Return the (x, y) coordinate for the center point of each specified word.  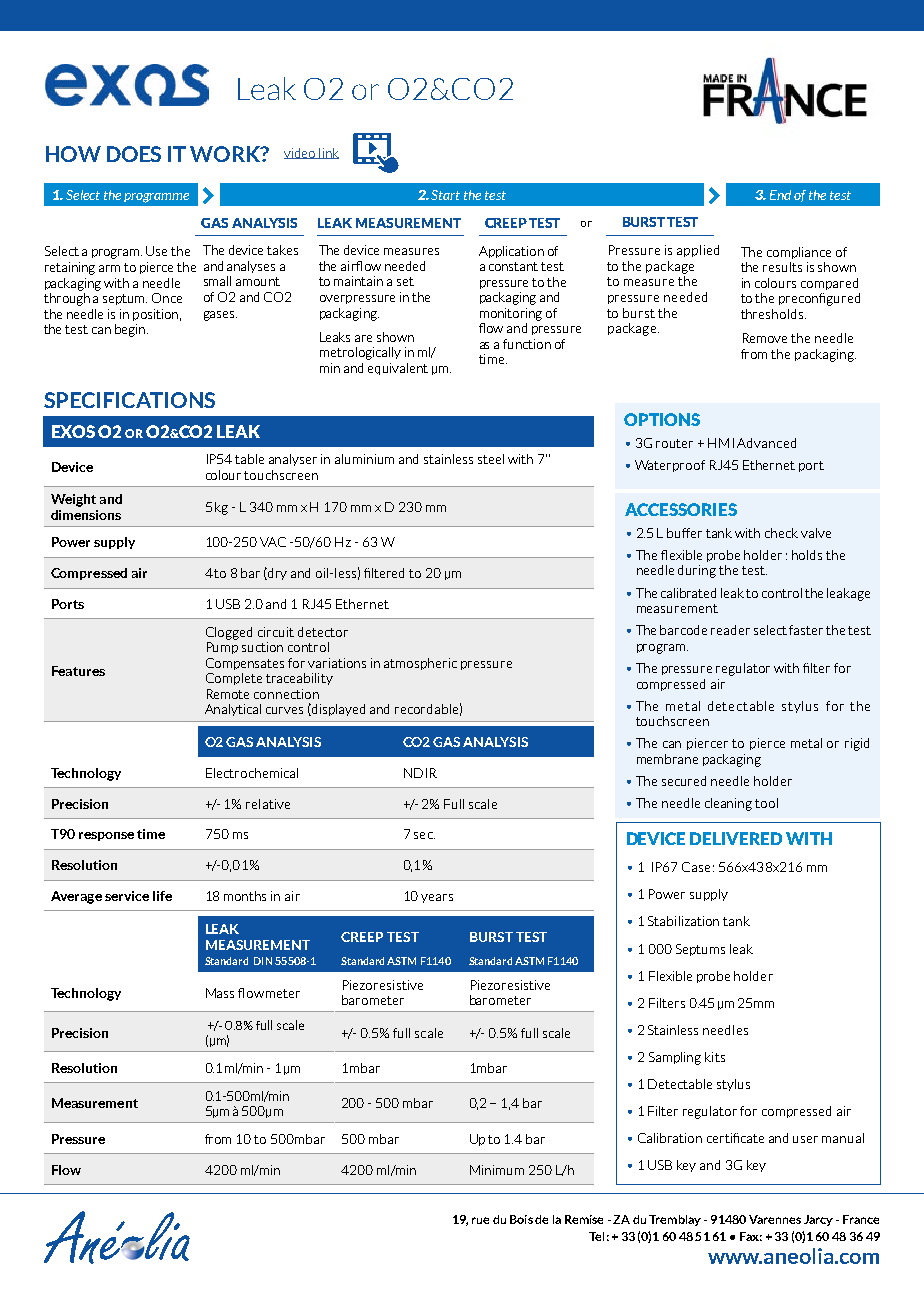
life (162, 896)
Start (445, 195)
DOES (134, 154)
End (780, 195)
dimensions (86, 515)
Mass (220, 993)
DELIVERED (736, 838)
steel (491, 459)
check (781, 533)
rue (480, 1220)
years (437, 898)
